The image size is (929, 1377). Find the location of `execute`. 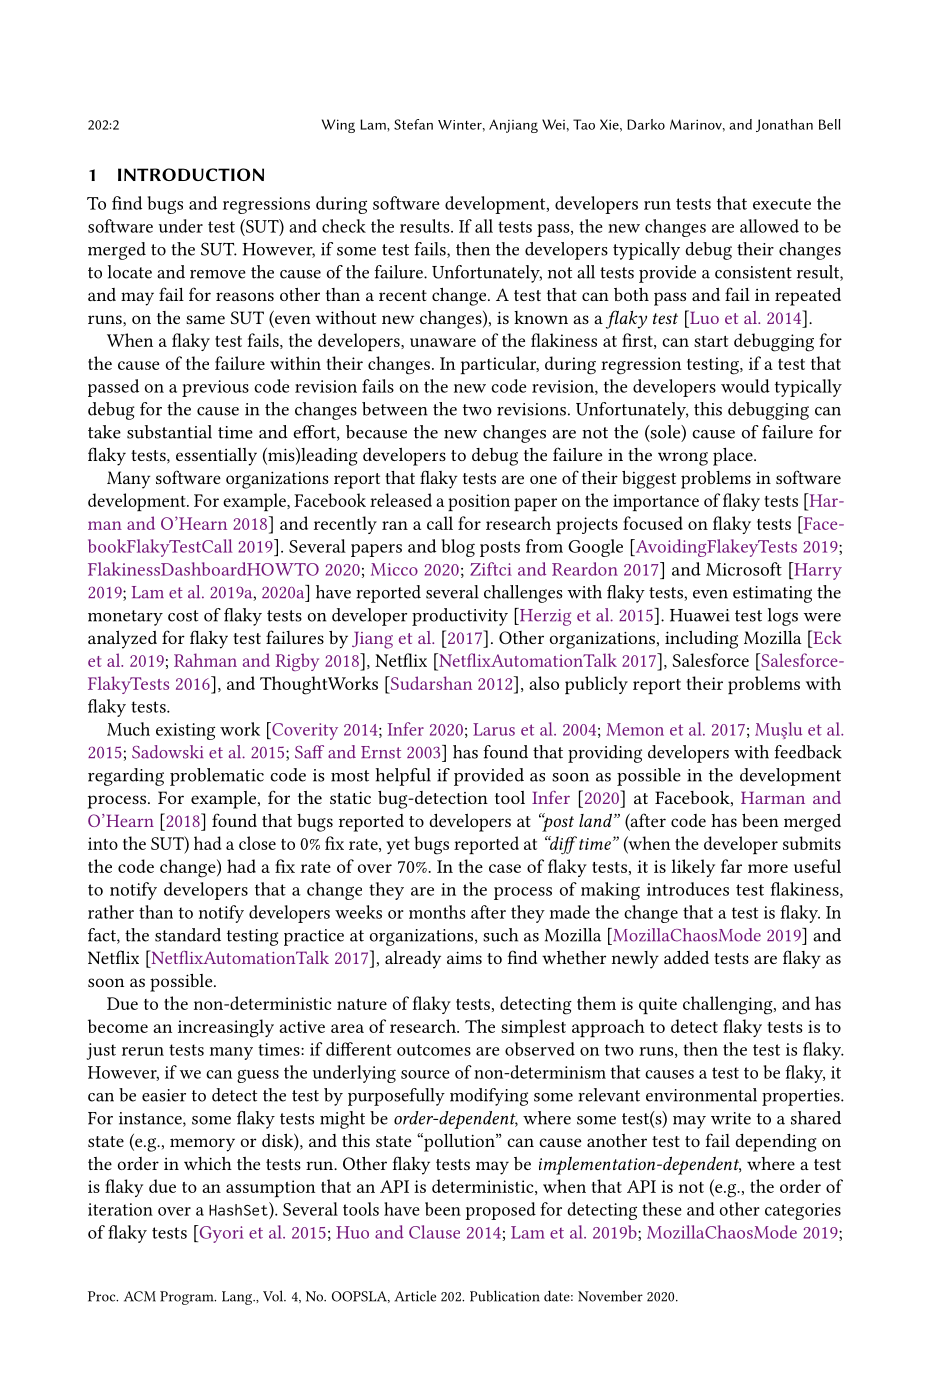

execute is located at coordinates (782, 204).
